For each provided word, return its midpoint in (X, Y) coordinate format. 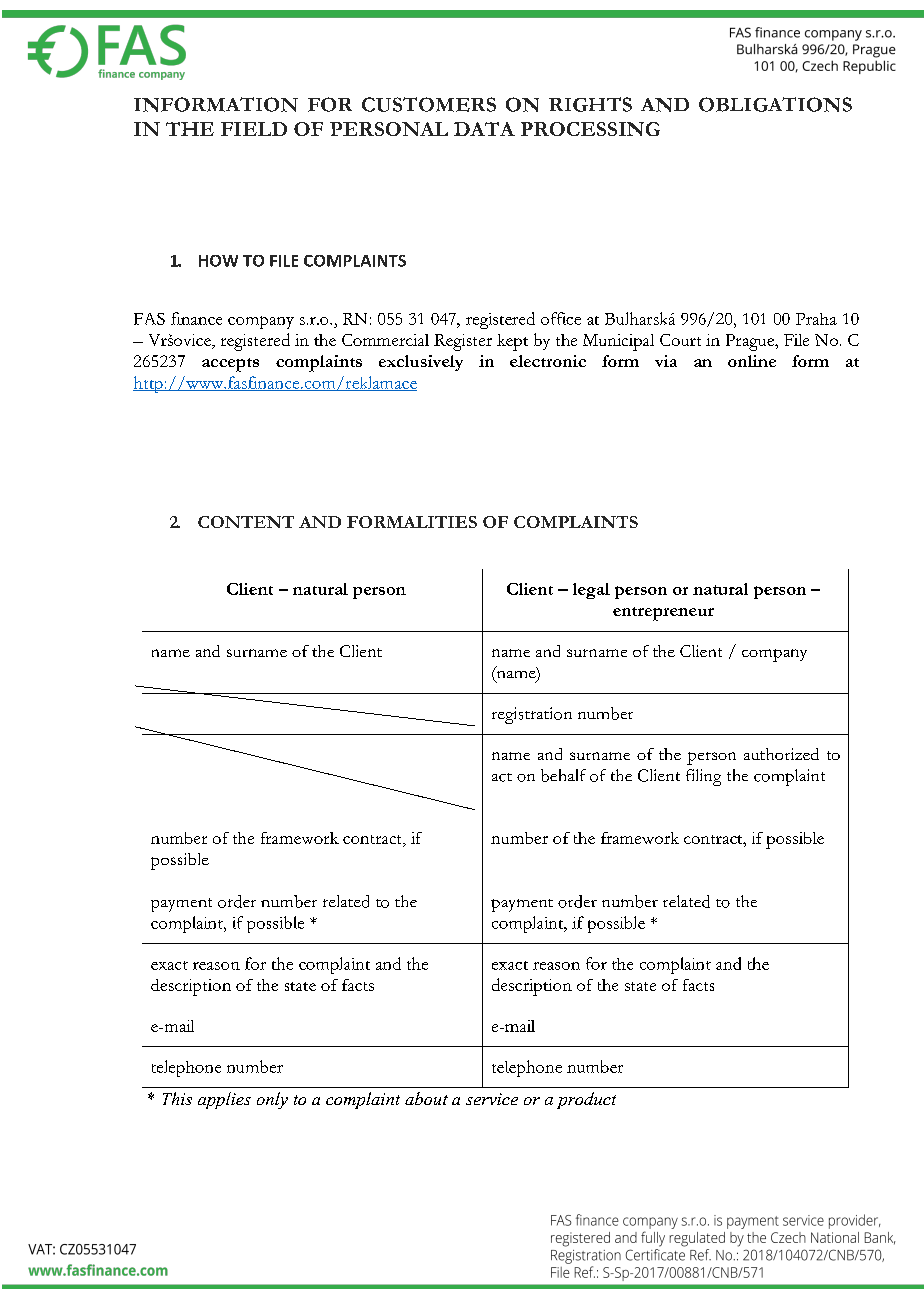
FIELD (254, 129)
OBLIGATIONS (775, 104)
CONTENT (246, 522)
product (586, 1100)
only (272, 1100)
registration (532, 715)
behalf (563, 775)
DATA (484, 129)
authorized (781, 754)
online (752, 361)
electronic (548, 361)
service (492, 1099)
